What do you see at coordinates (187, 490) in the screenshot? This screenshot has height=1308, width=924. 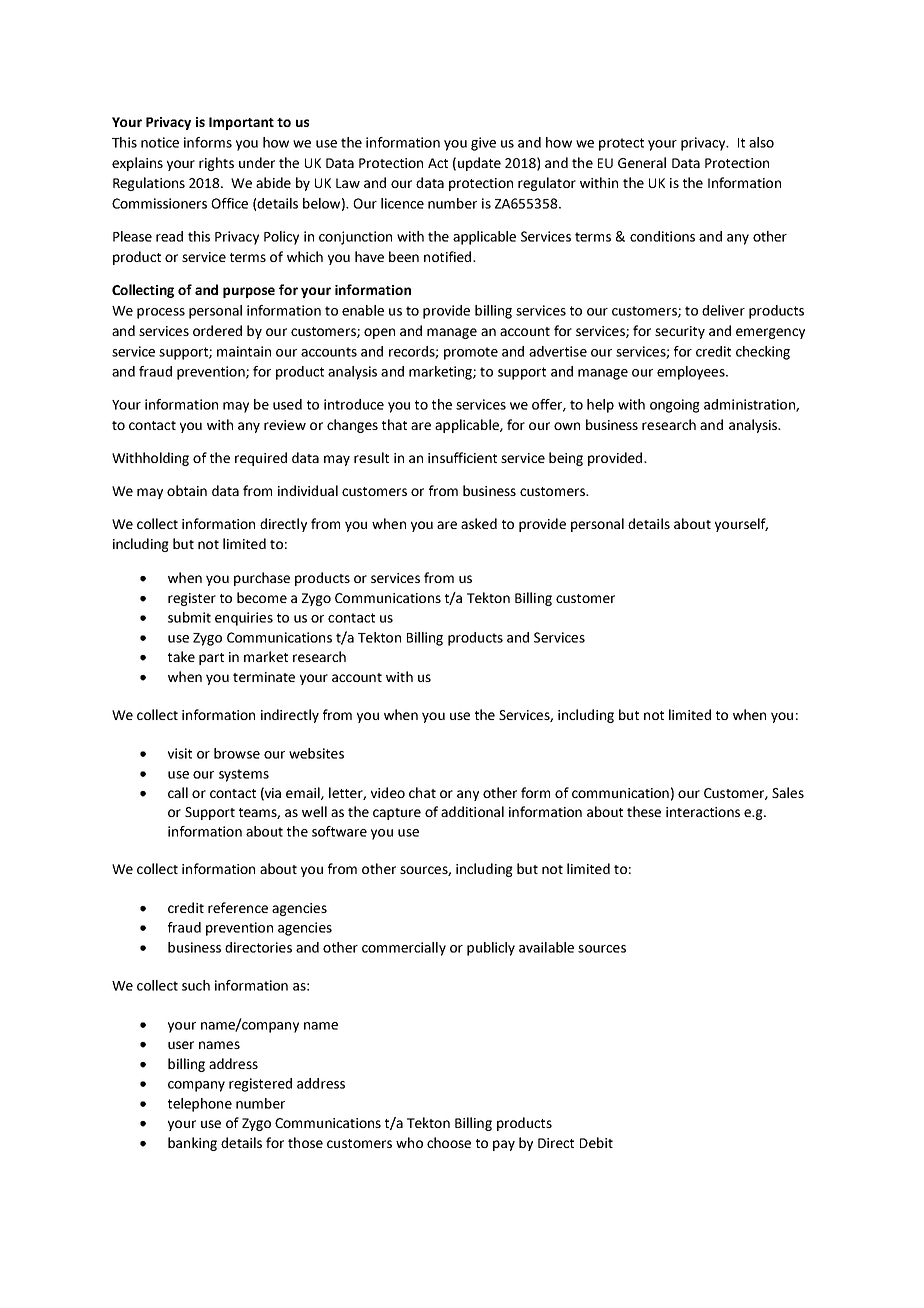 I see `obtain` at bounding box center [187, 490].
